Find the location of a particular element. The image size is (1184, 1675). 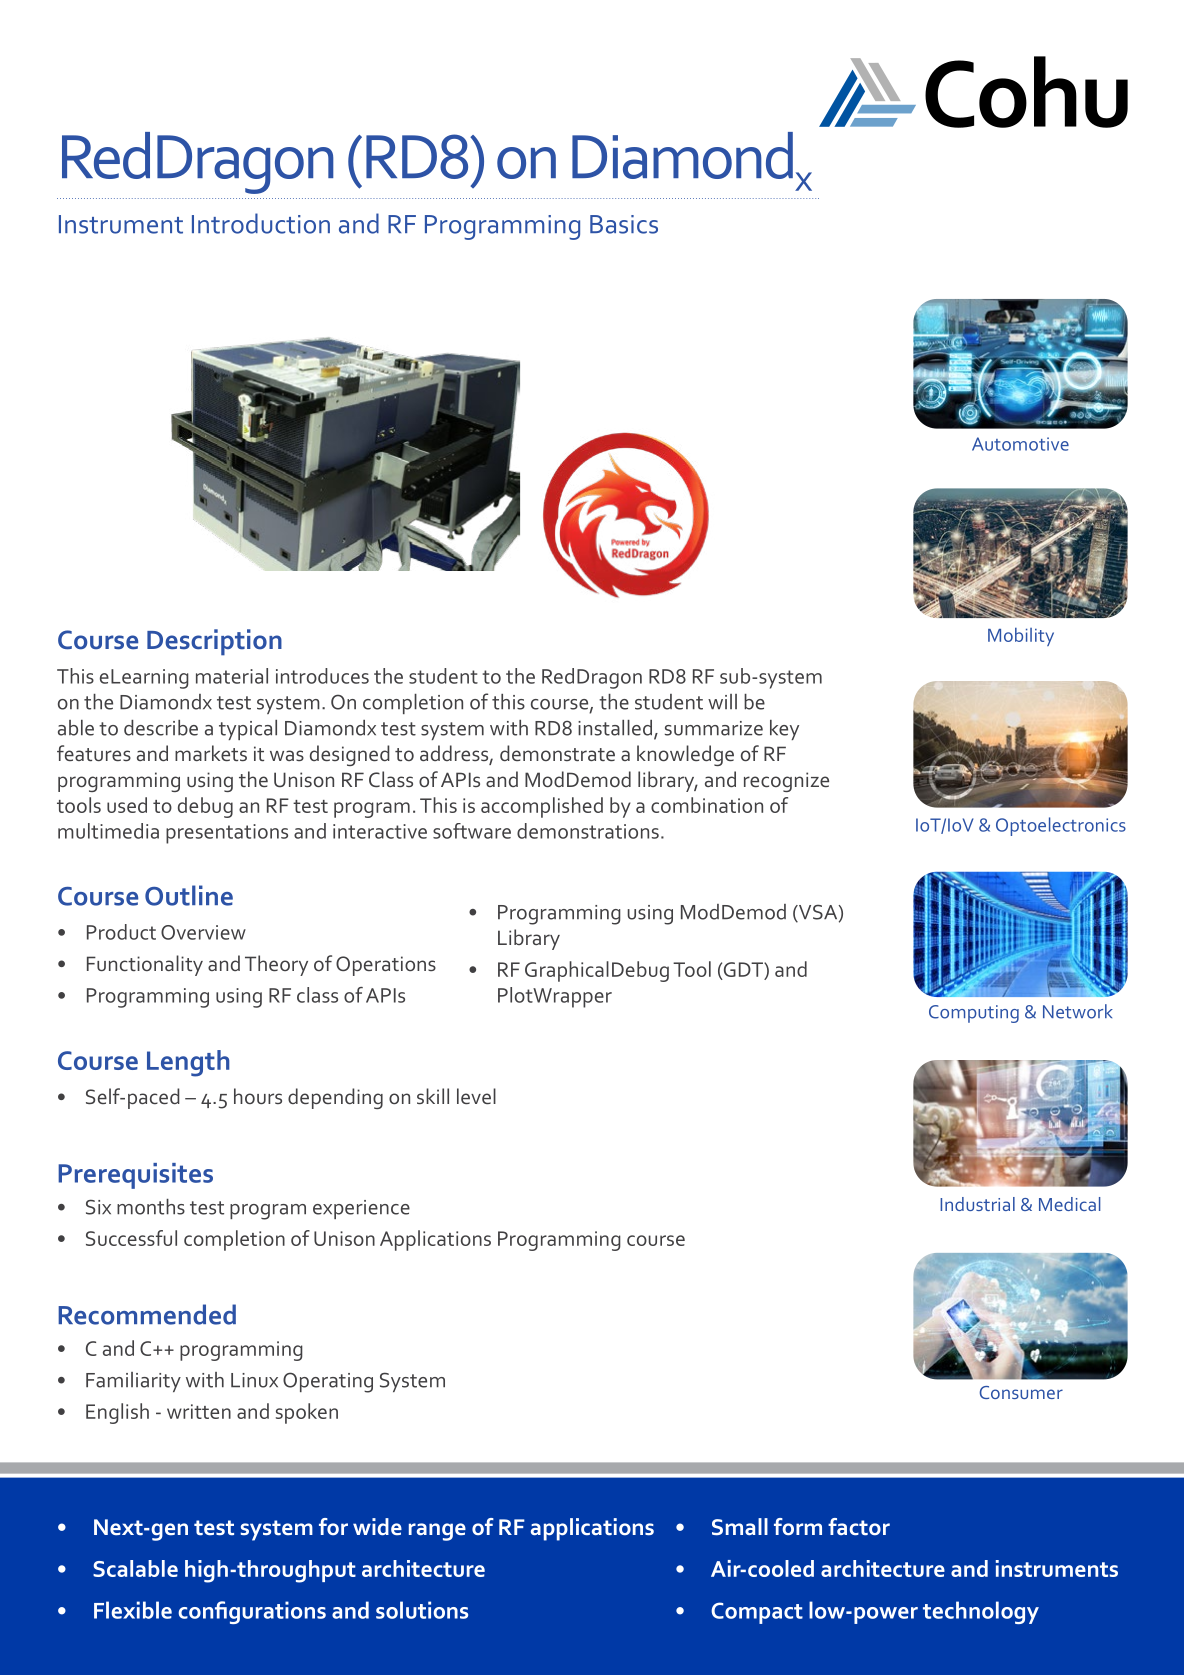

Introduction is located at coordinates (261, 223).
